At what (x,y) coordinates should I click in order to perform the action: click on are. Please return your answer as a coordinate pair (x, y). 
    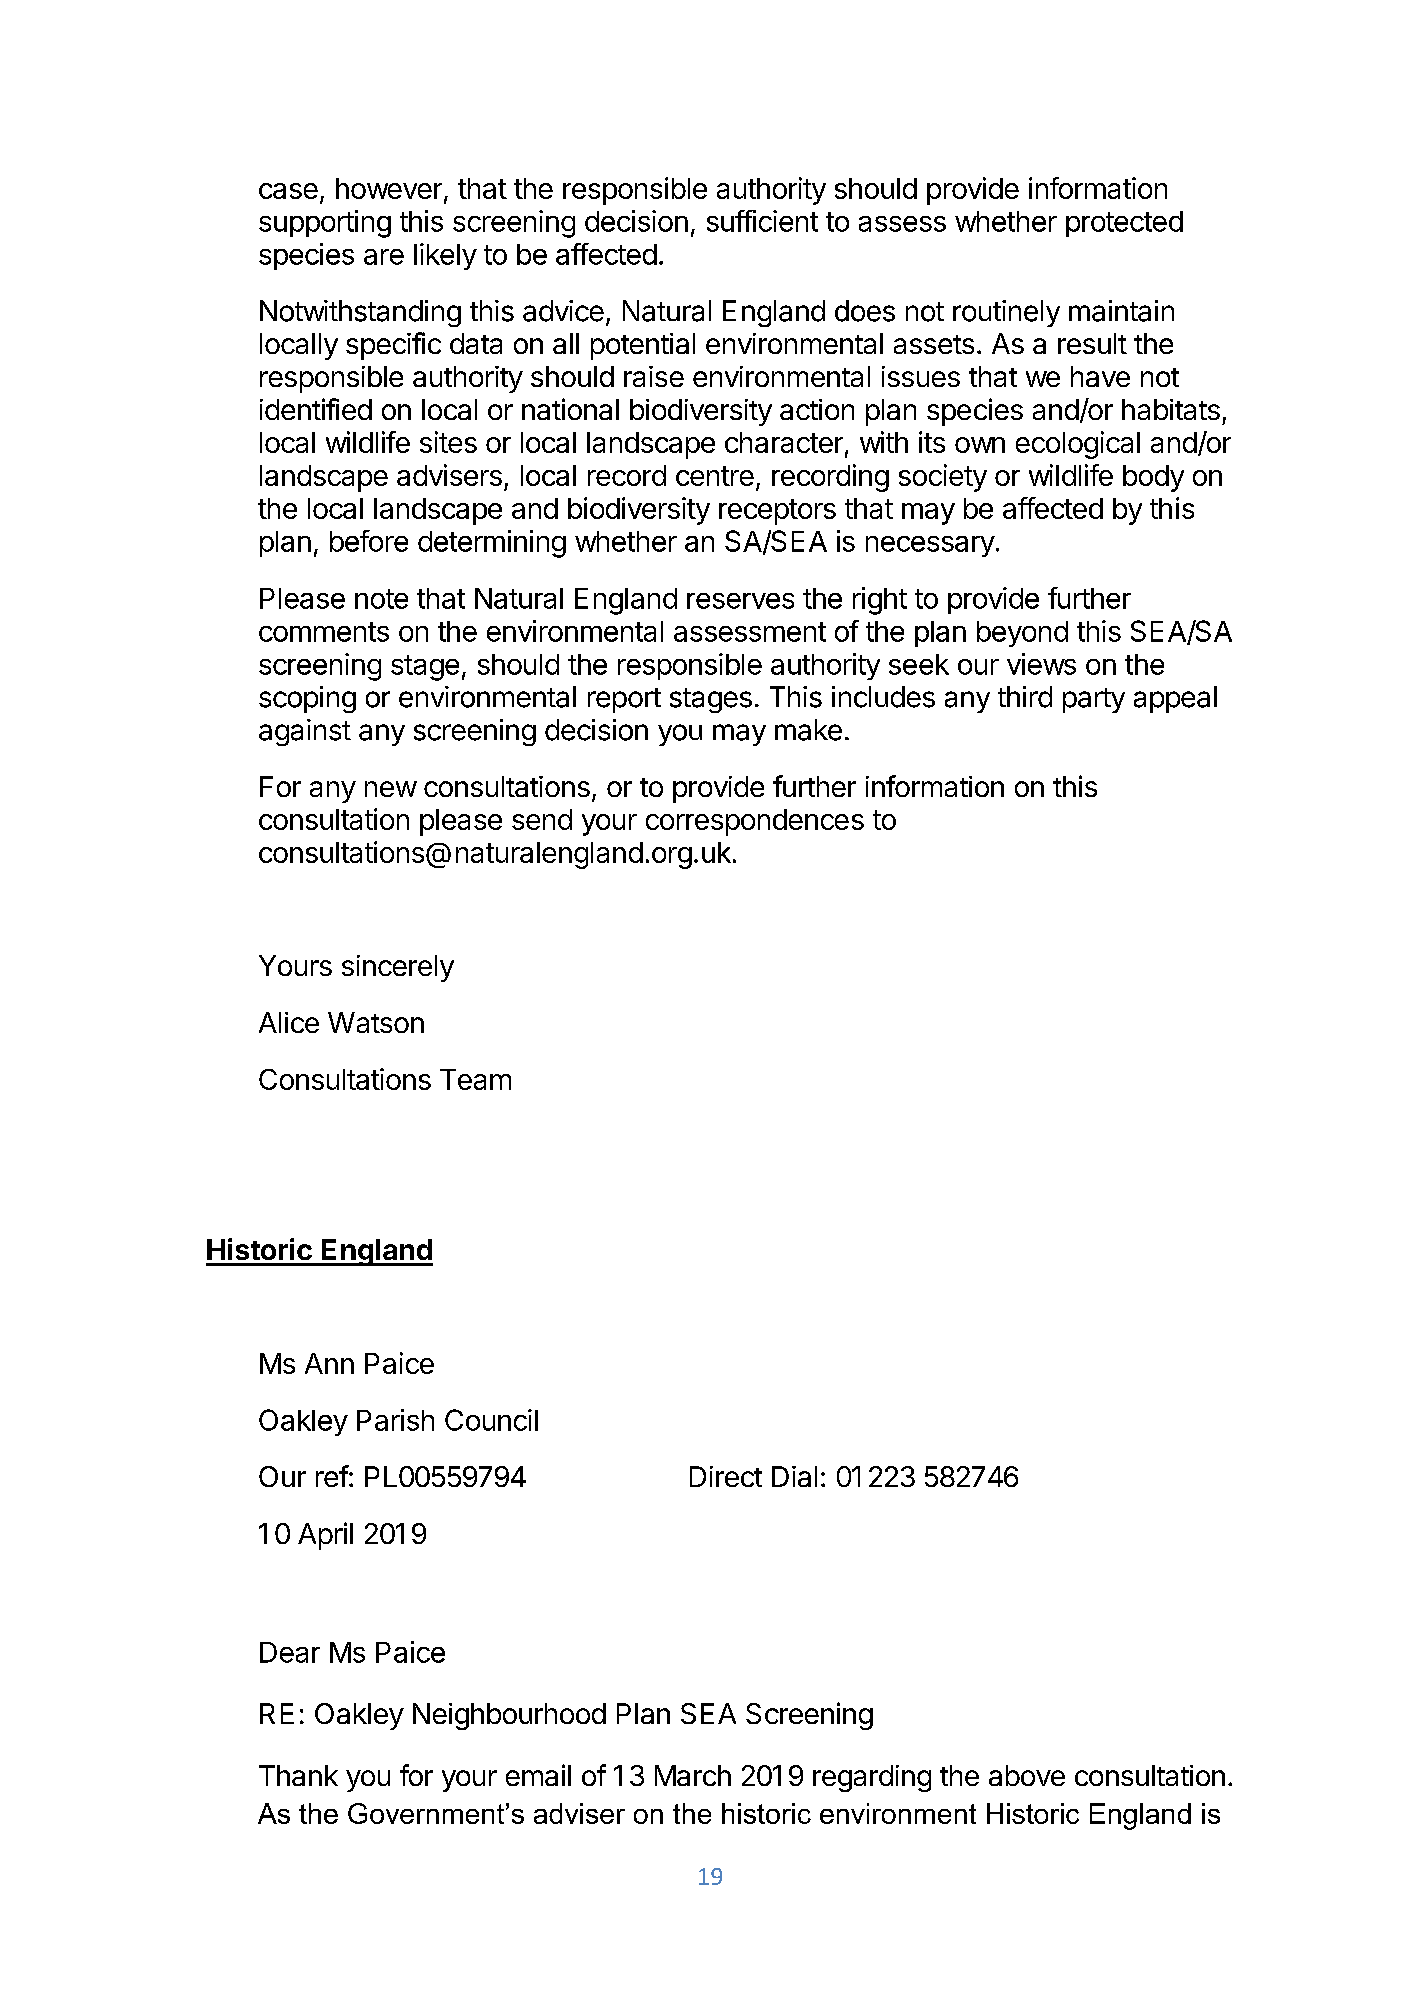
    Looking at the image, I should click on (384, 257).
